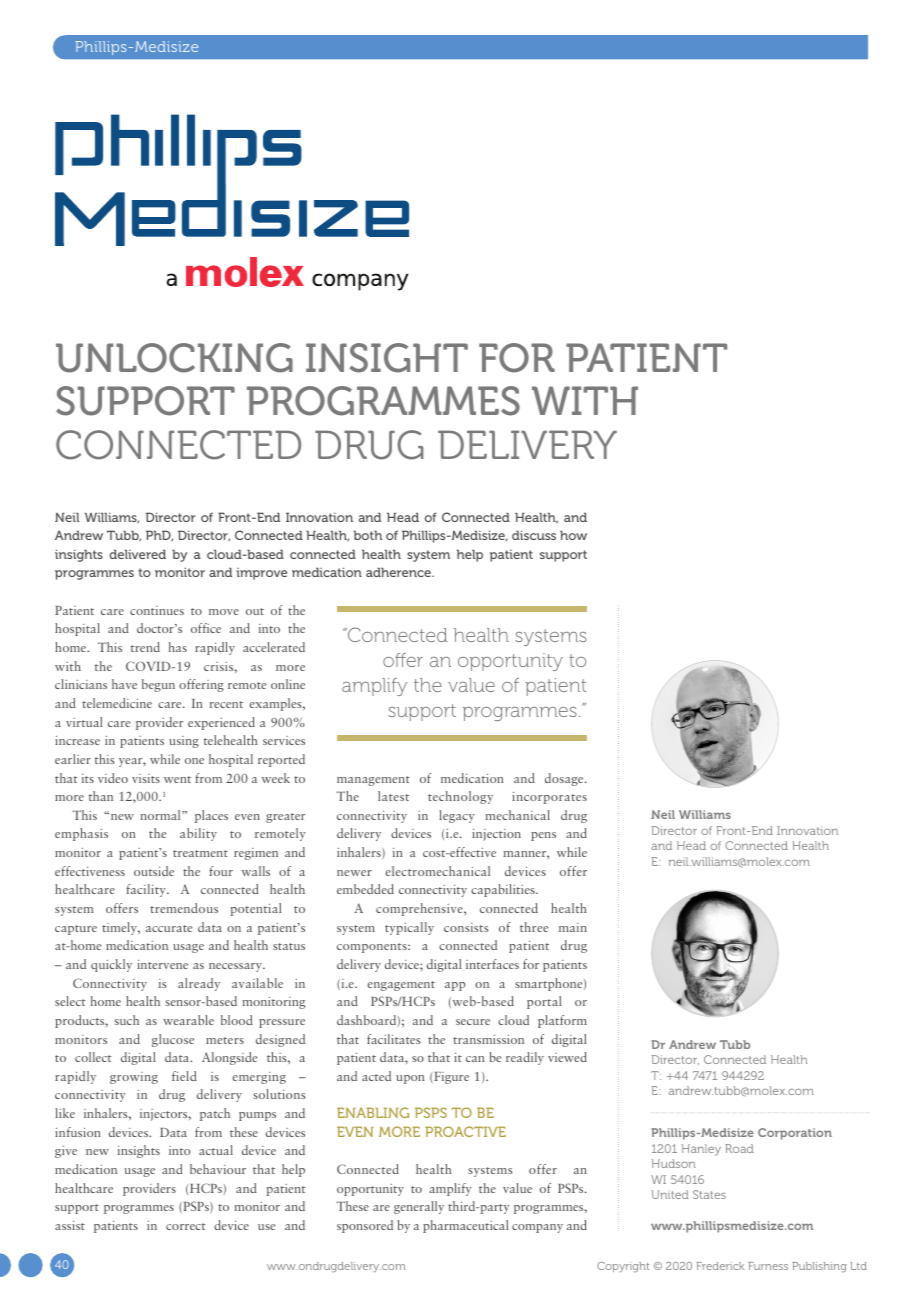  I want to click on legacy, so click(457, 816).
